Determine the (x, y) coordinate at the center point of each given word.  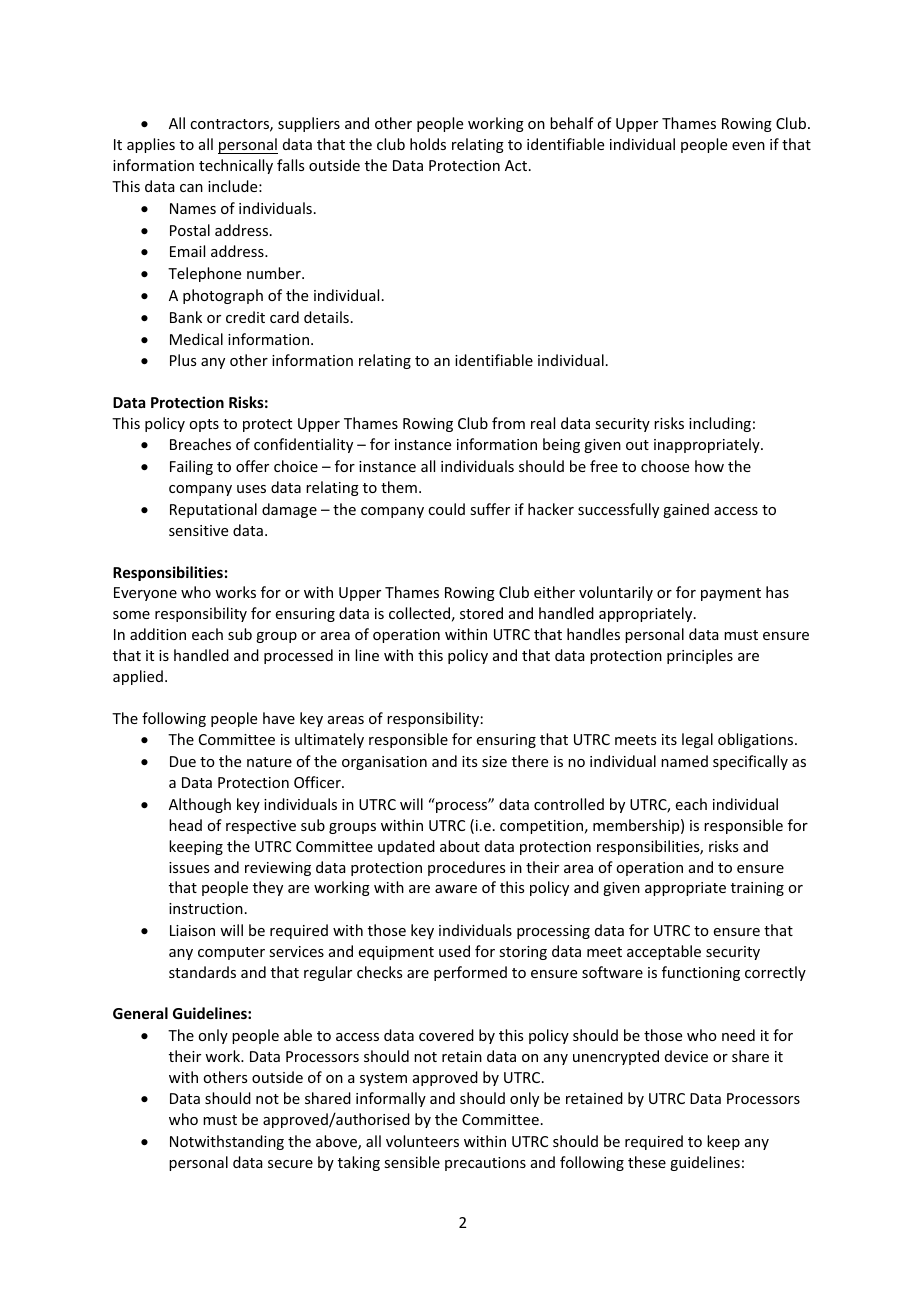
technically (236, 166)
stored (481, 613)
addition (158, 634)
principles (700, 656)
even (748, 146)
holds (428, 144)
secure (290, 1164)
